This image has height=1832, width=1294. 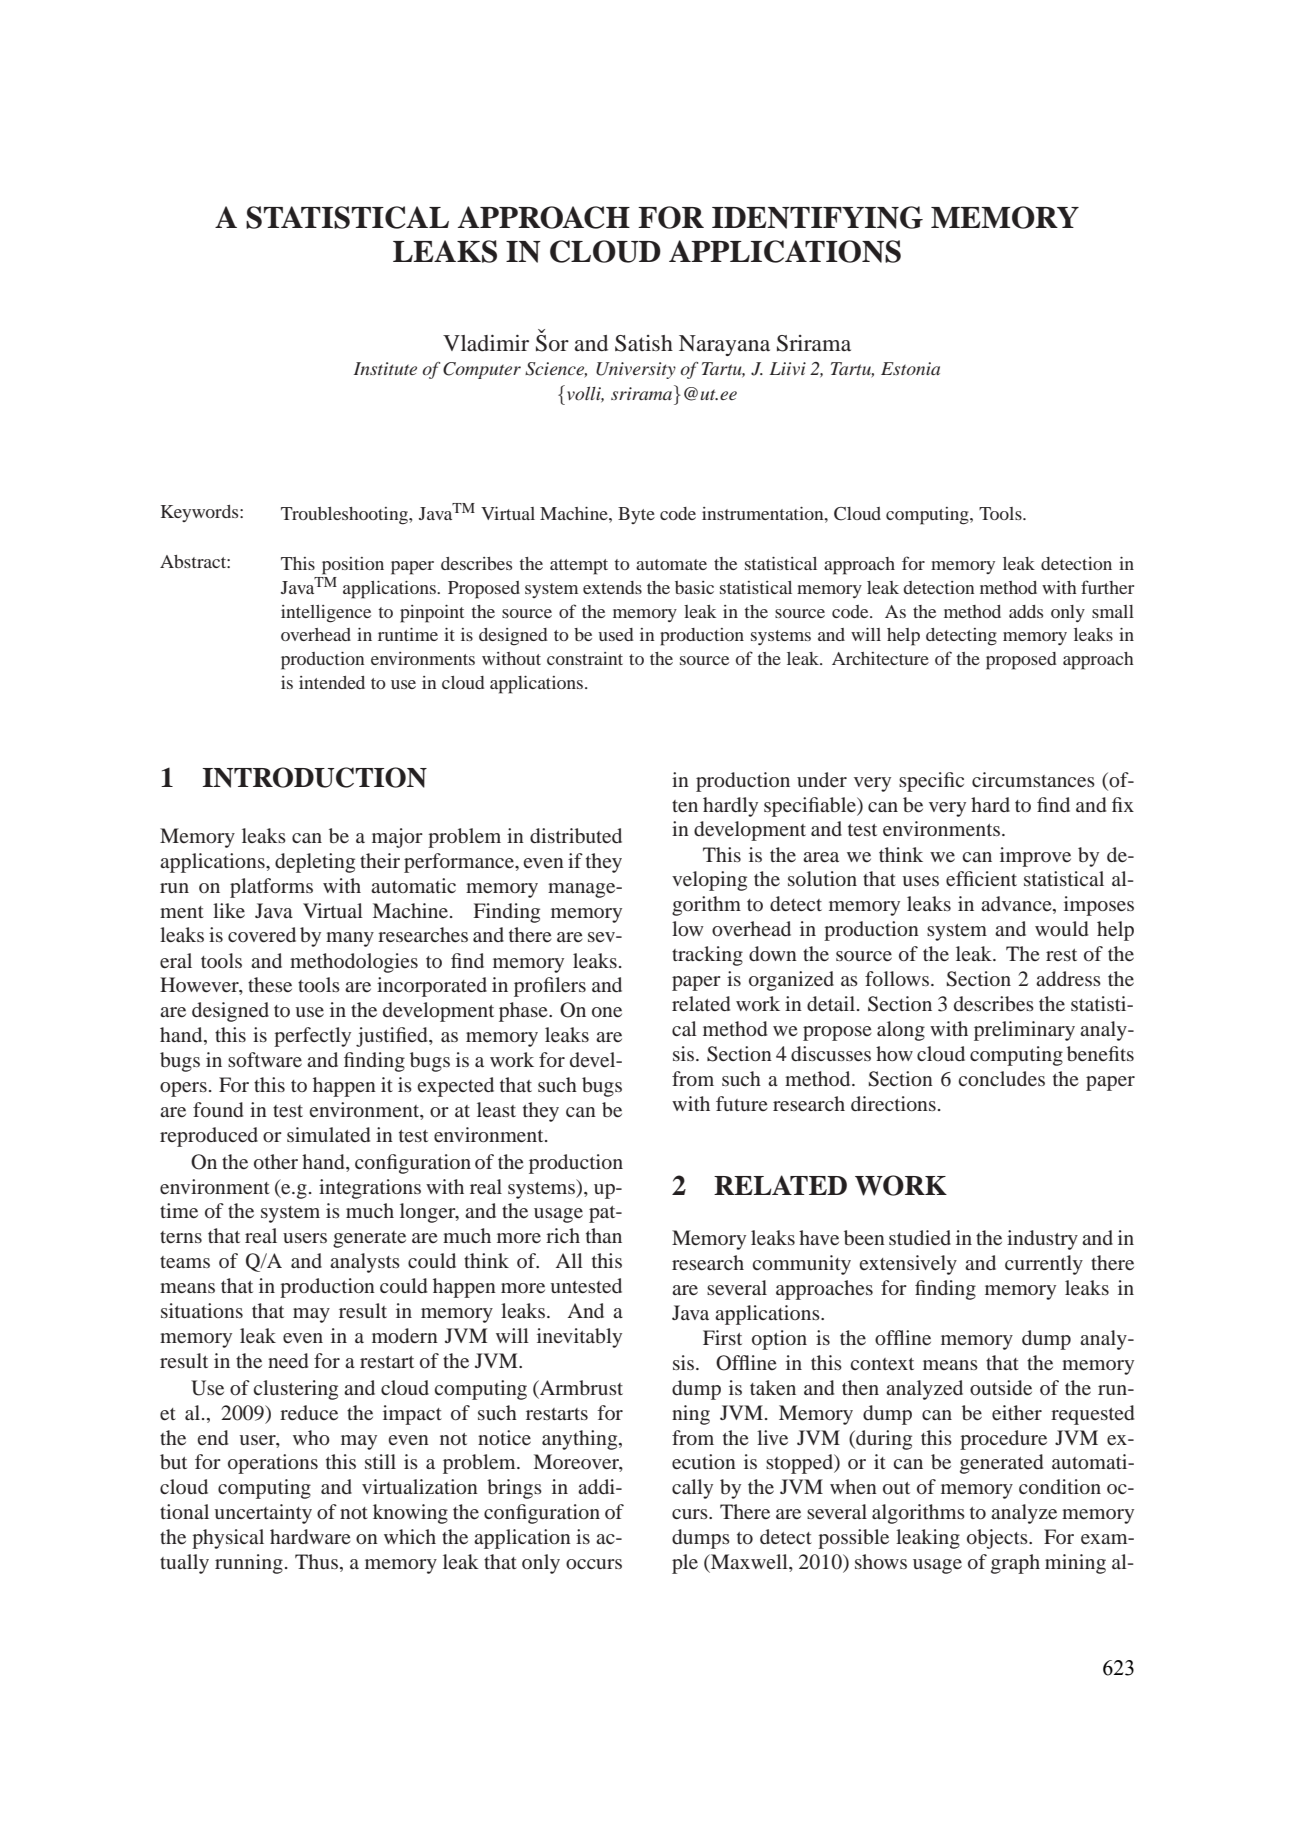 I want to click on Narayana, so click(x=724, y=345).
